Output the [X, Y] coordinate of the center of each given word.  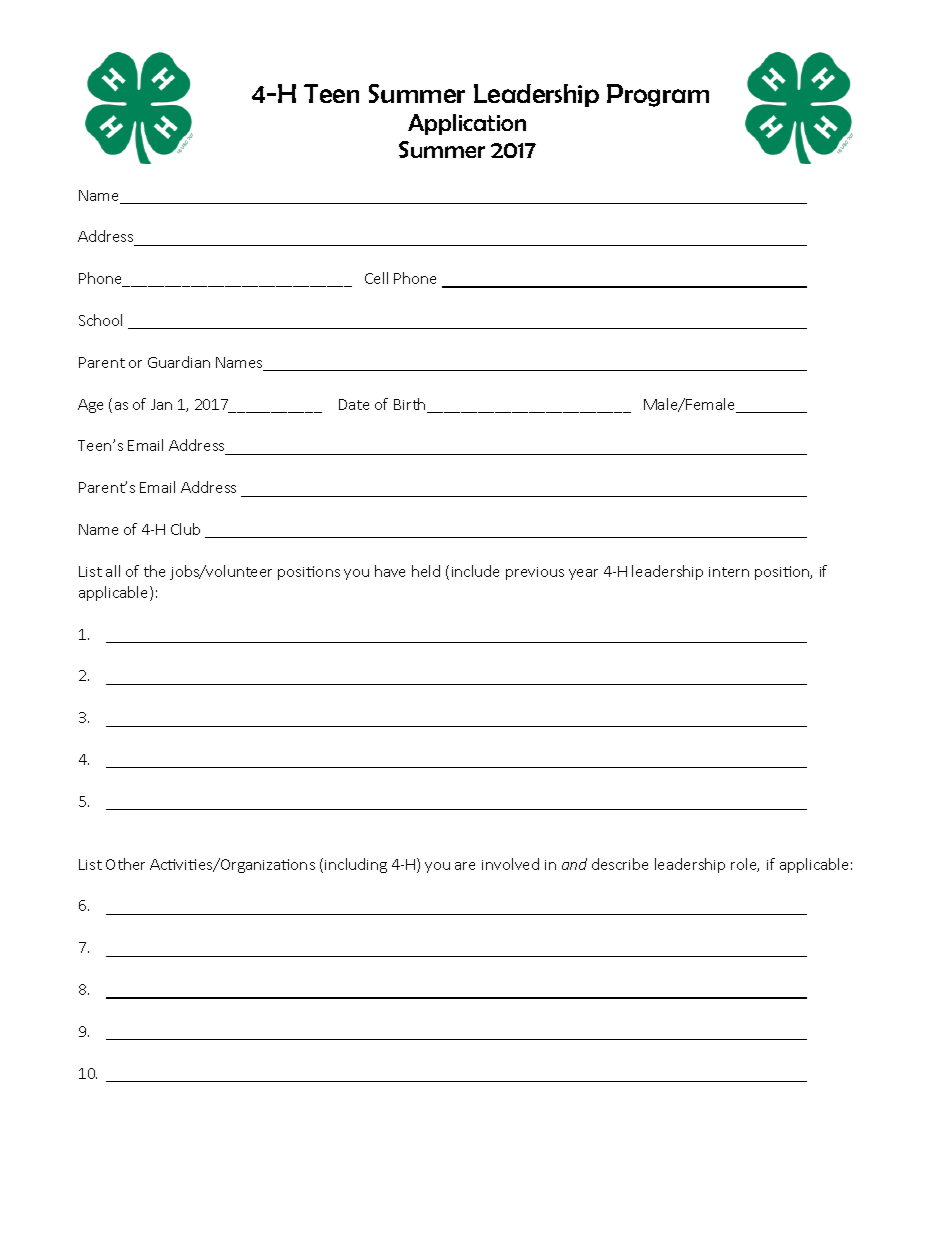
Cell [376, 278]
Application [467, 124]
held [426, 571]
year [583, 574]
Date [354, 404]
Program [658, 95]
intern [729, 572]
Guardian [179, 362]
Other [125, 864]
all [113, 571]
